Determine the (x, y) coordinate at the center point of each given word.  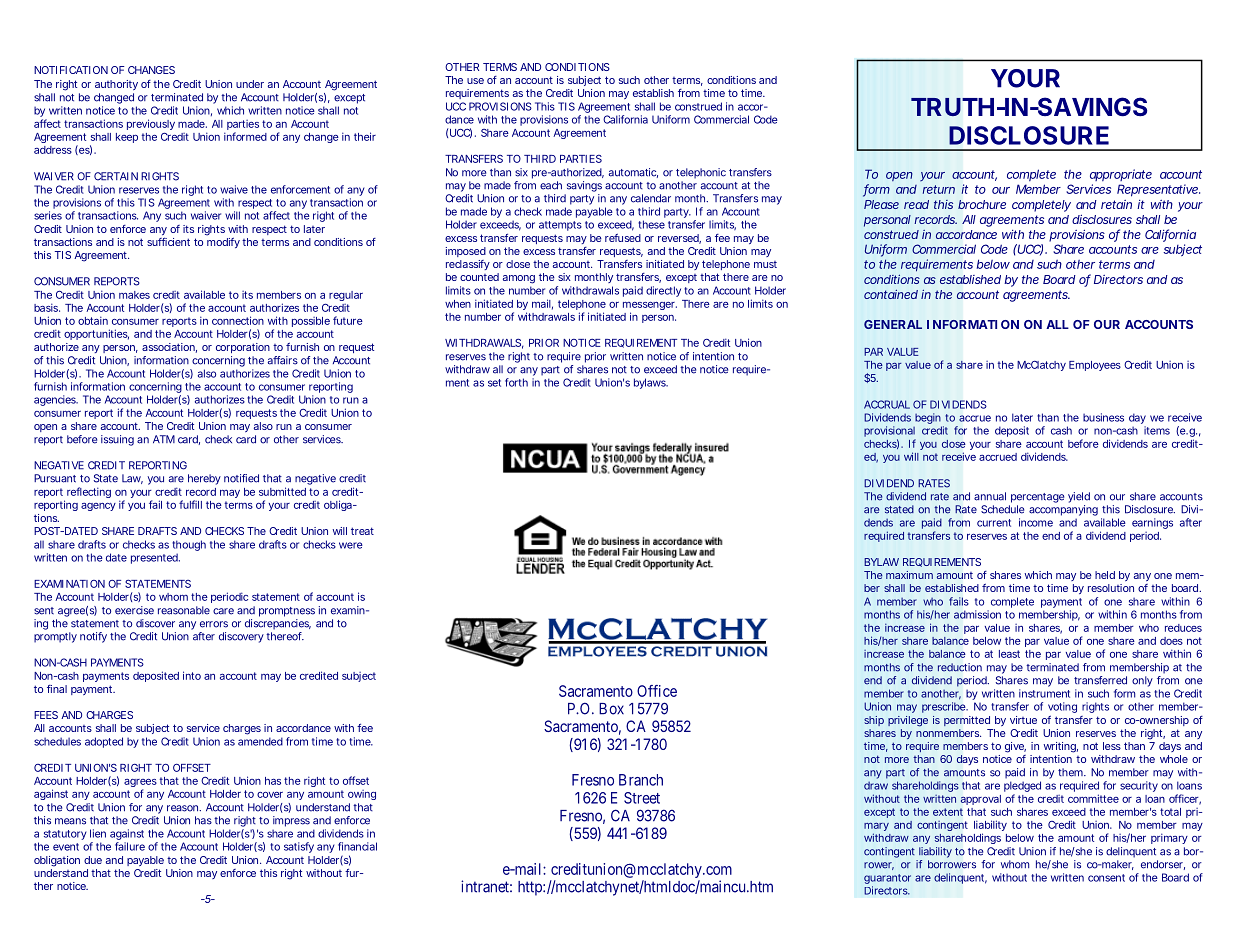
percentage (1037, 498)
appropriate (1121, 175)
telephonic (701, 173)
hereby (204, 479)
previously (151, 126)
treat (362, 531)
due (93, 860)
